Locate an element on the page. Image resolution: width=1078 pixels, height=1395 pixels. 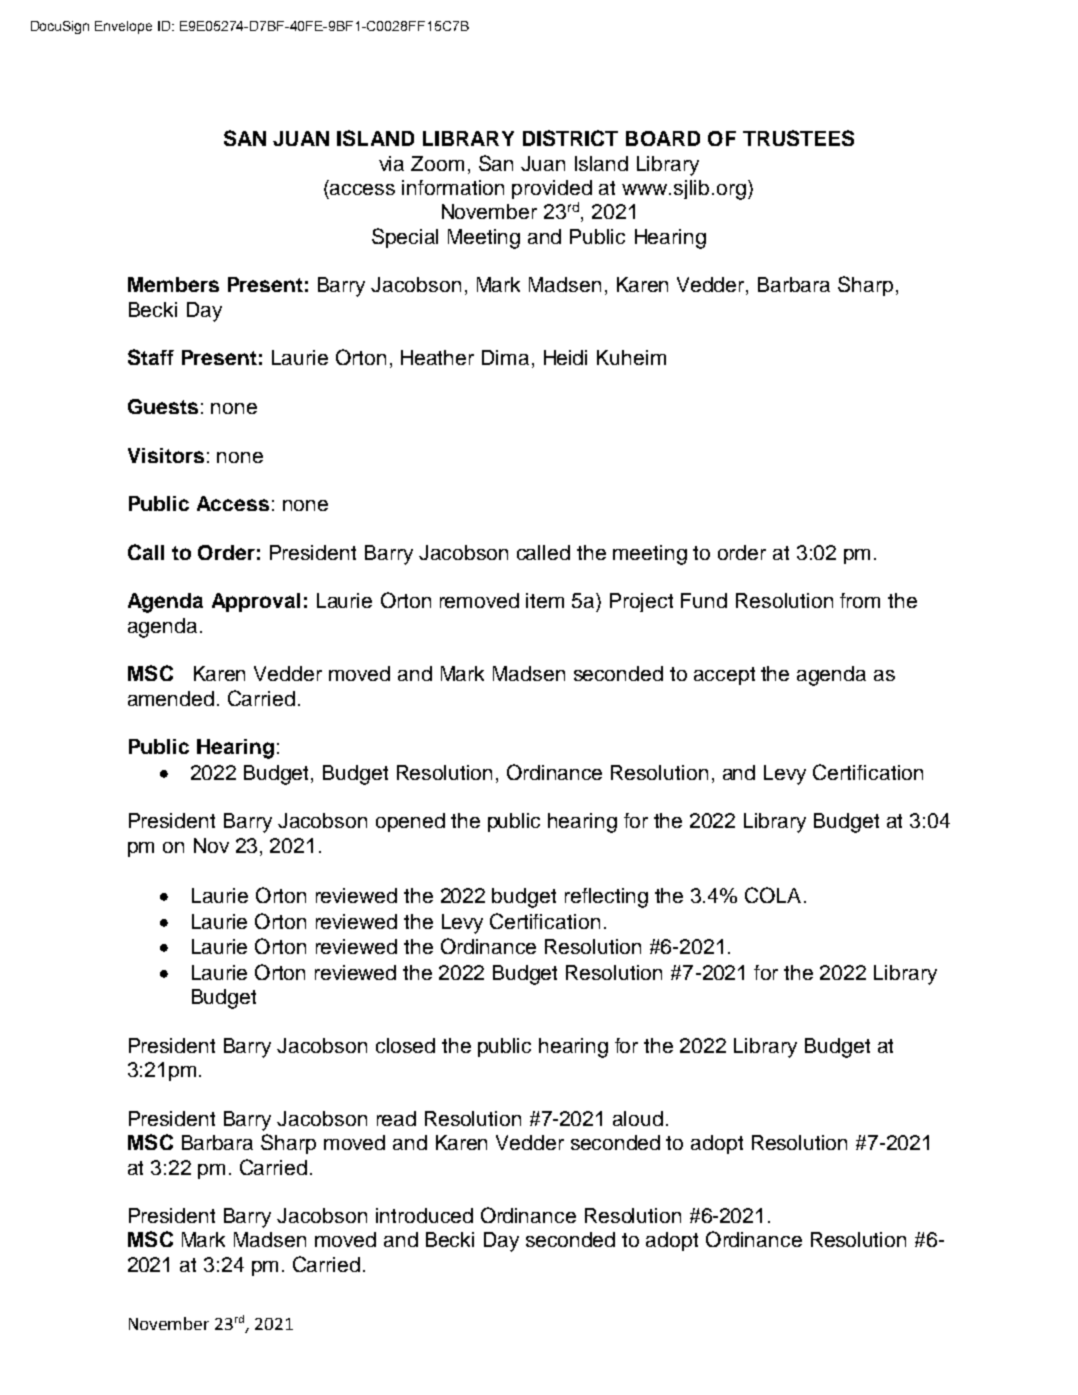
Guests is located at coordinates (163, 406).
